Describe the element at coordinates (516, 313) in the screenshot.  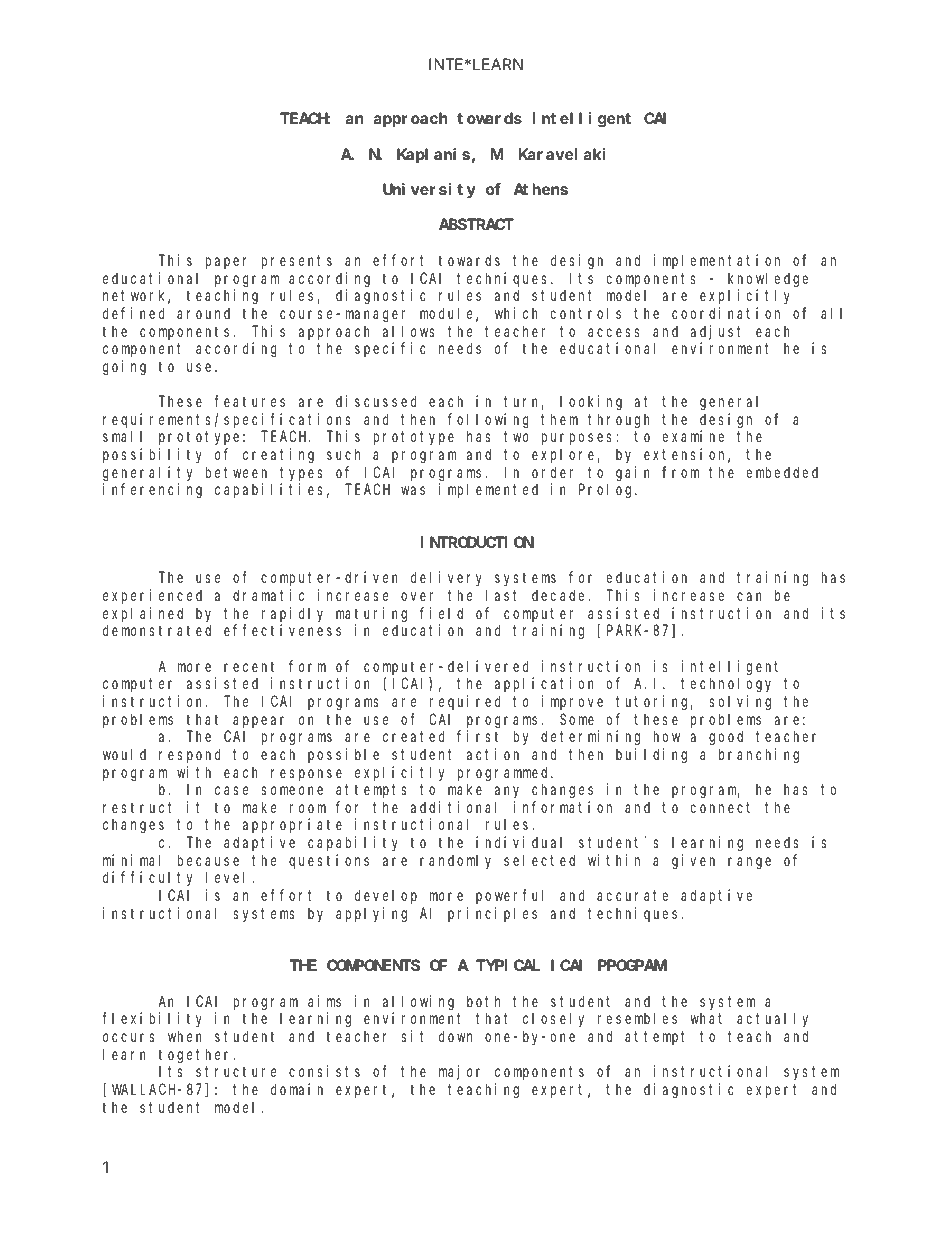
I see `which` at that location.
